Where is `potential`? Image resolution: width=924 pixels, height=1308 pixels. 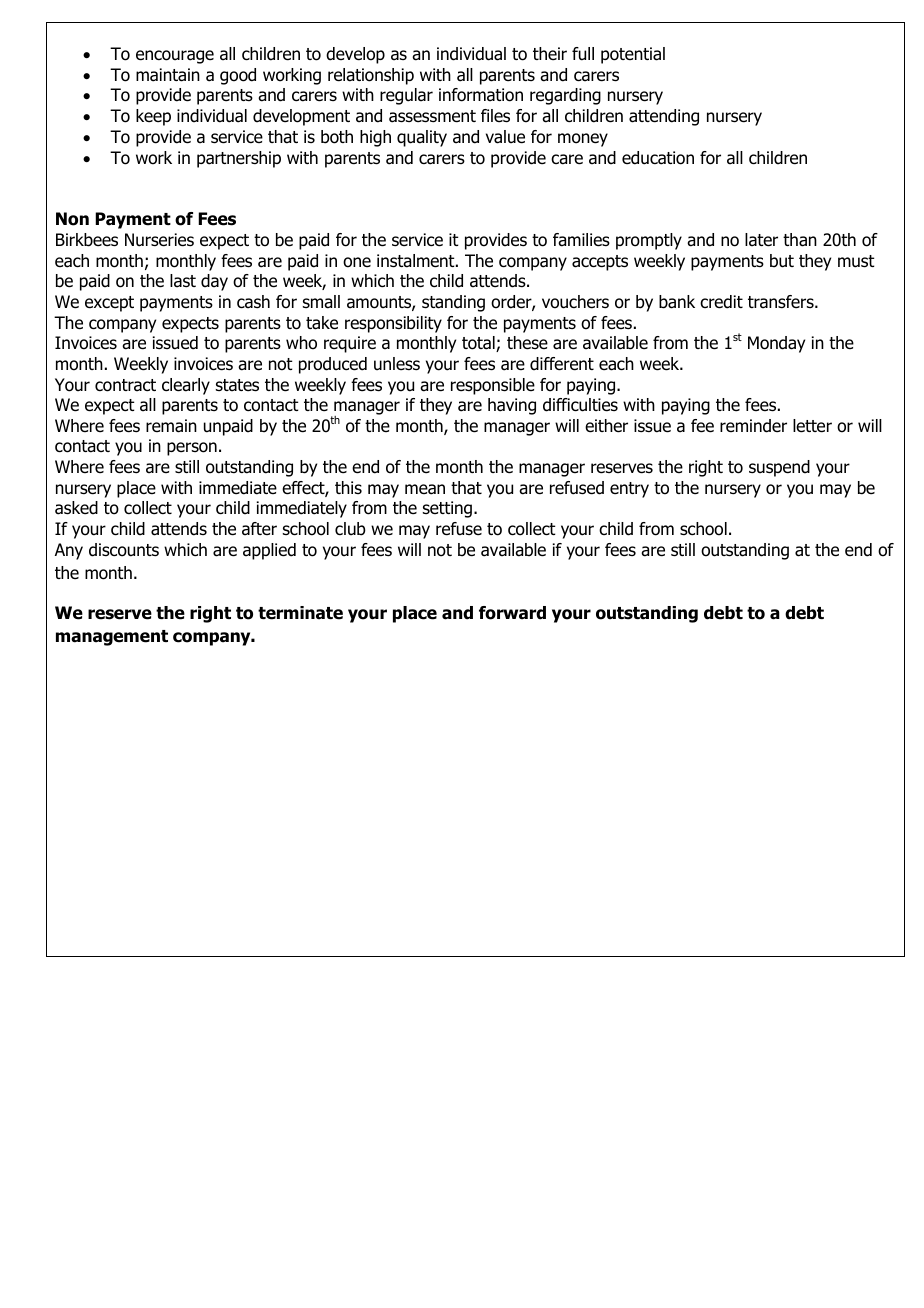 potential is located at coordinates (633, 55).
